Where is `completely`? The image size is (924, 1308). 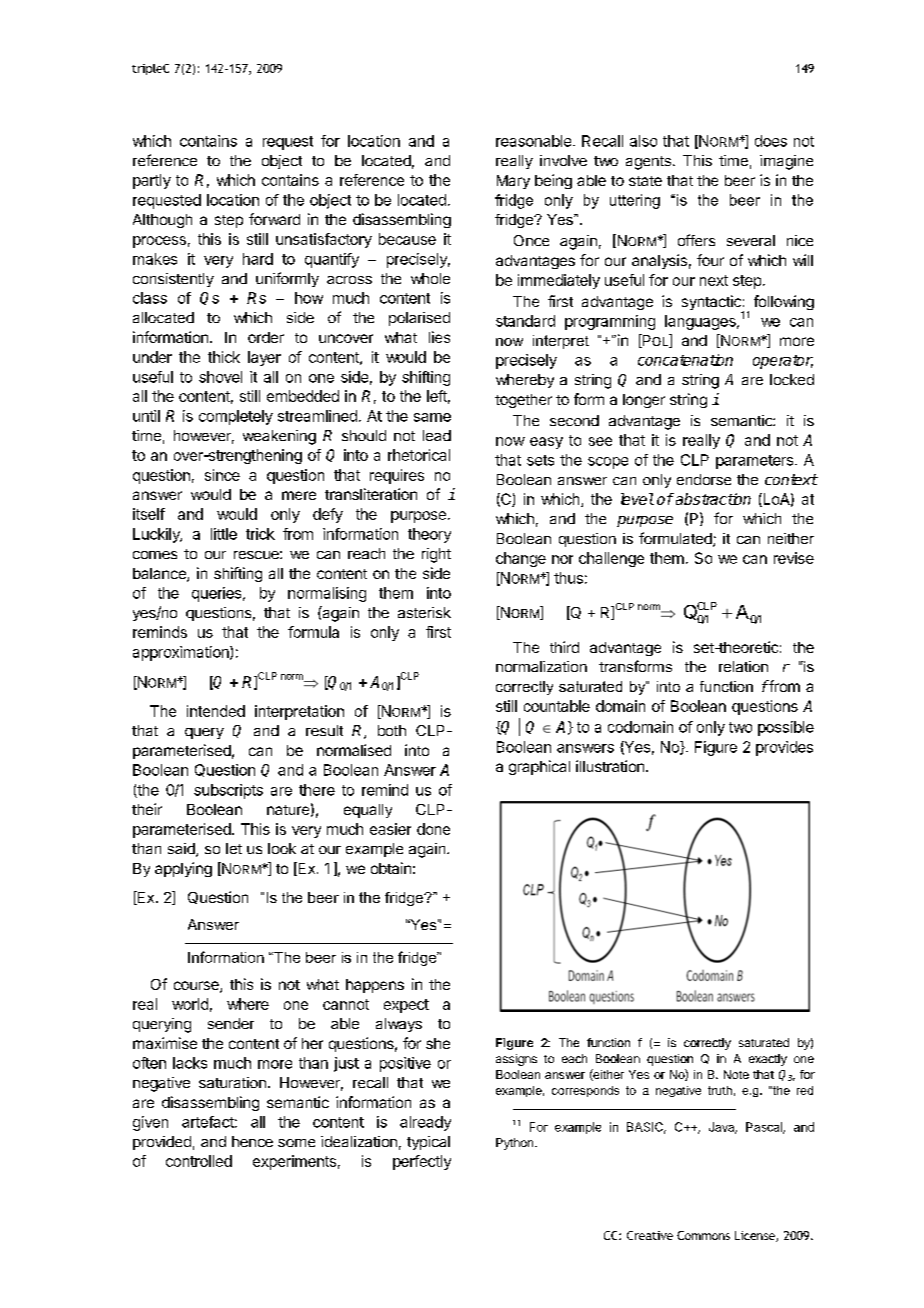
completely is located at coordinates (236, 417).
